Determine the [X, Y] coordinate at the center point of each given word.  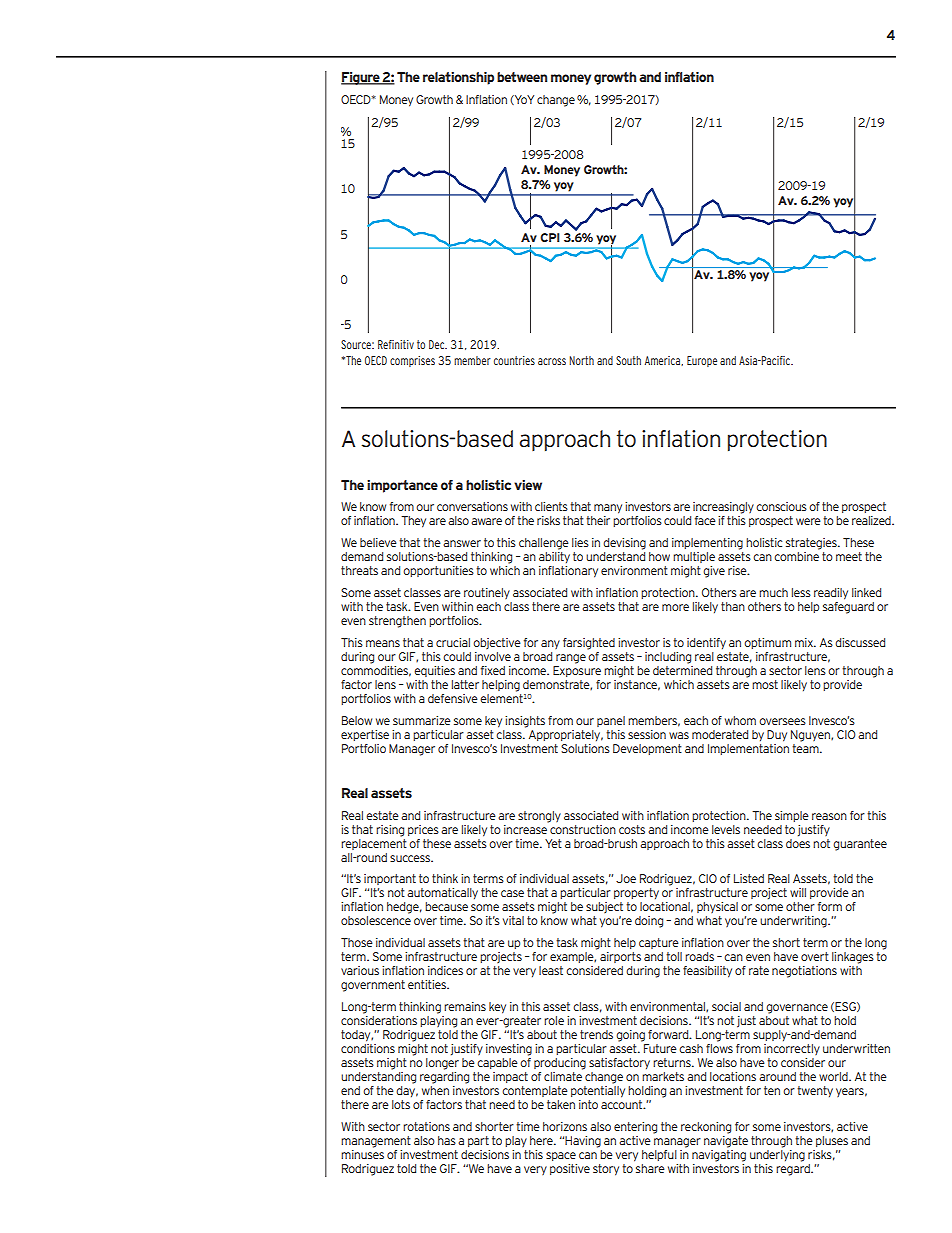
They [413, 522]
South [628, 360]
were [808, 521]
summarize [422, 720]
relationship [458, 78]
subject [604, 907]
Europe [702, 361]
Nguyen [811, 736]
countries [514, 360]
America [663, 361]
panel [611, 721]
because [446, 906]
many [608, 509]
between [522, 77]
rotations [426, 1126]
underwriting [794, 922]
